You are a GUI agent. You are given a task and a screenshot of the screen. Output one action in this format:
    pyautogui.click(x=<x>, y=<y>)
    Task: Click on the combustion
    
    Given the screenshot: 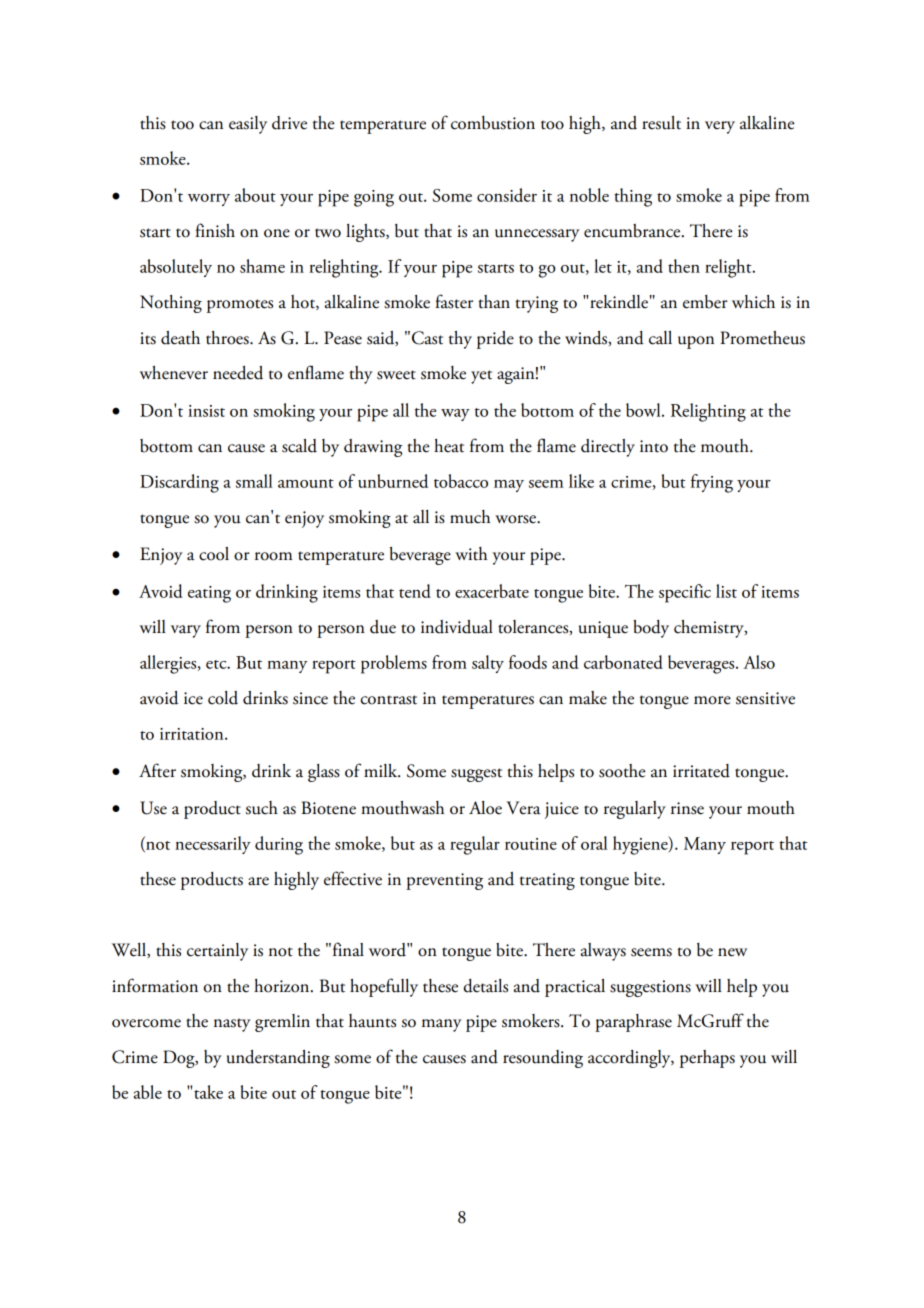 What is the action you would take?
    pyautogui.click(x=493, y=123)
